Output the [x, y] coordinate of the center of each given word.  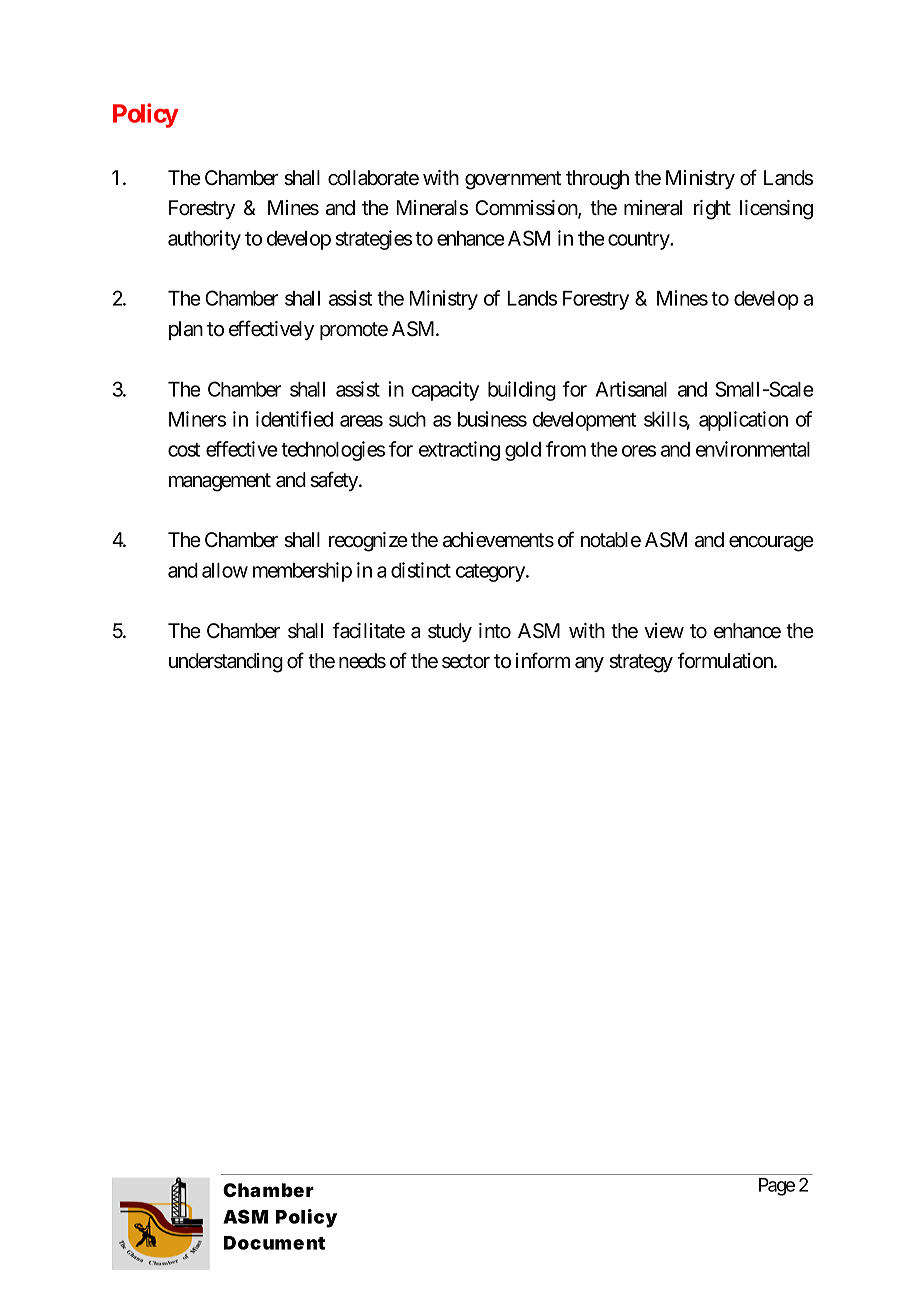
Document [274, 1243]
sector [466, 661]
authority [204, 240]
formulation [726, 660]
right [712, 210]
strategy [641, 663]
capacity [445, 391]
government [513, 180]
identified [294, 419]
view [664, 630]
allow [225, 570]
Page [777, 1187]
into [495, 631]
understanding [226, 663]
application [743, 421]
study [450, 632]
